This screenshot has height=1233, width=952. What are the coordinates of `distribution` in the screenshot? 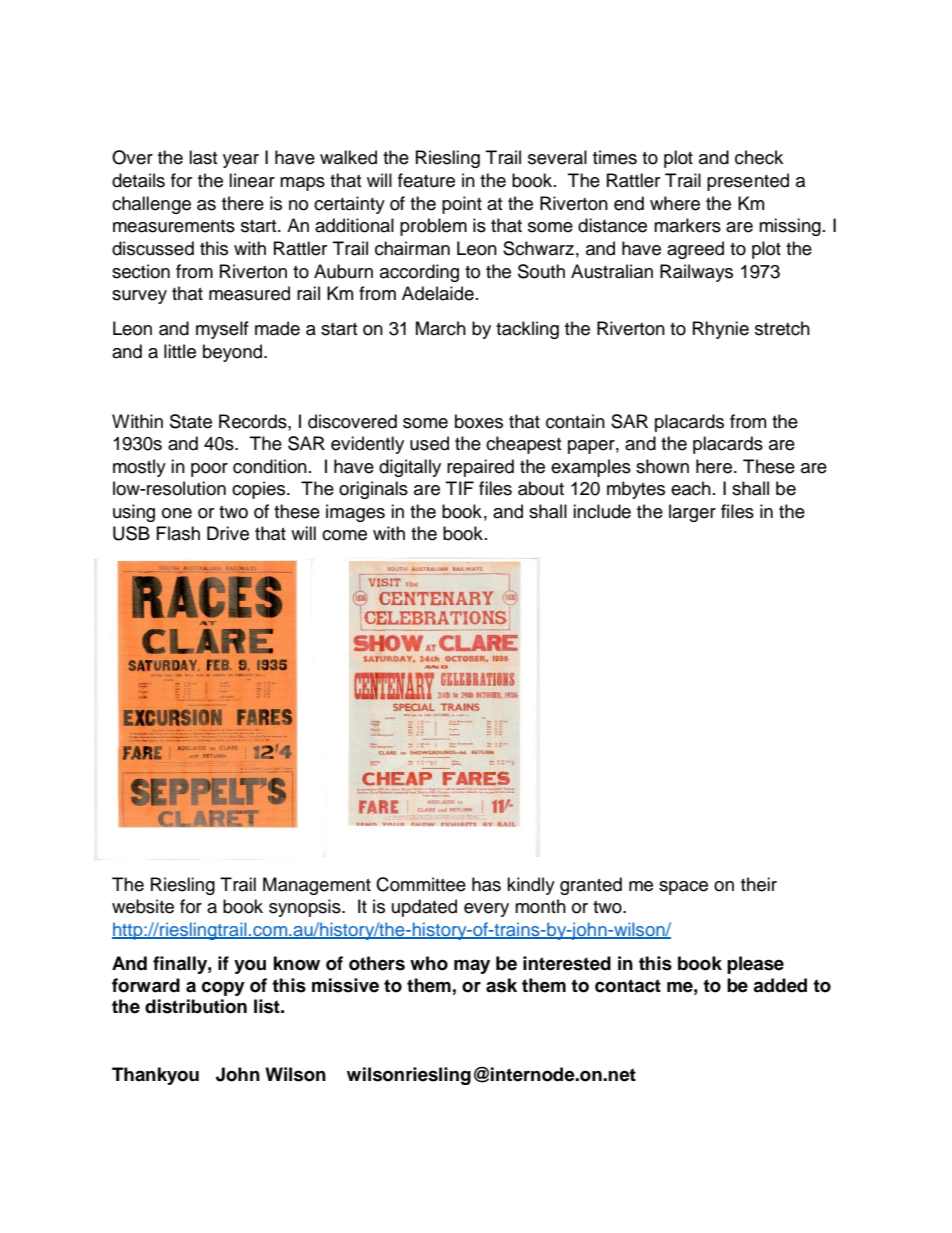 It's located at (196, 1006).
